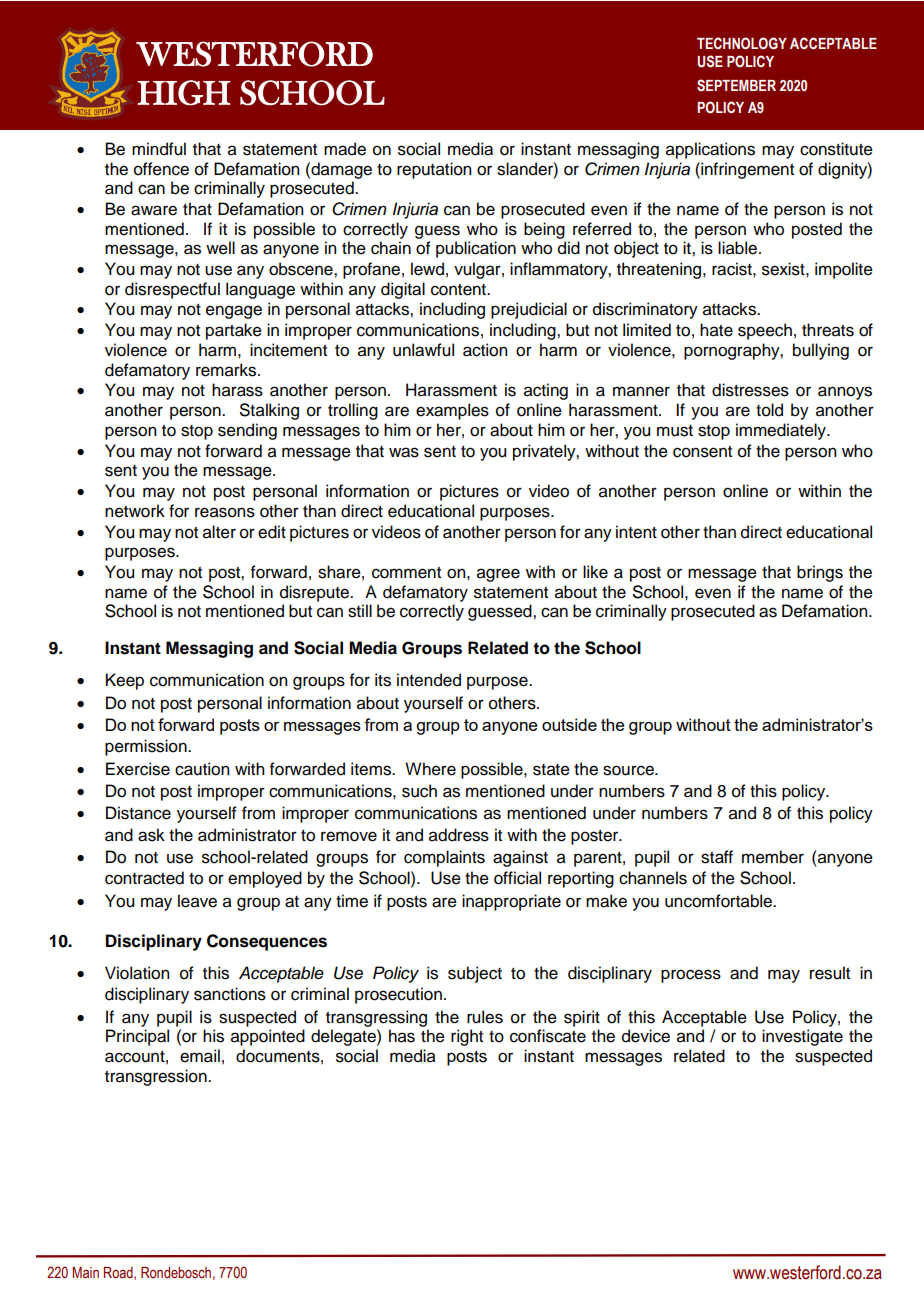 The height and width of the page is (1308, 924). I want to click on SEPTEMBER, so click(736, 85).
